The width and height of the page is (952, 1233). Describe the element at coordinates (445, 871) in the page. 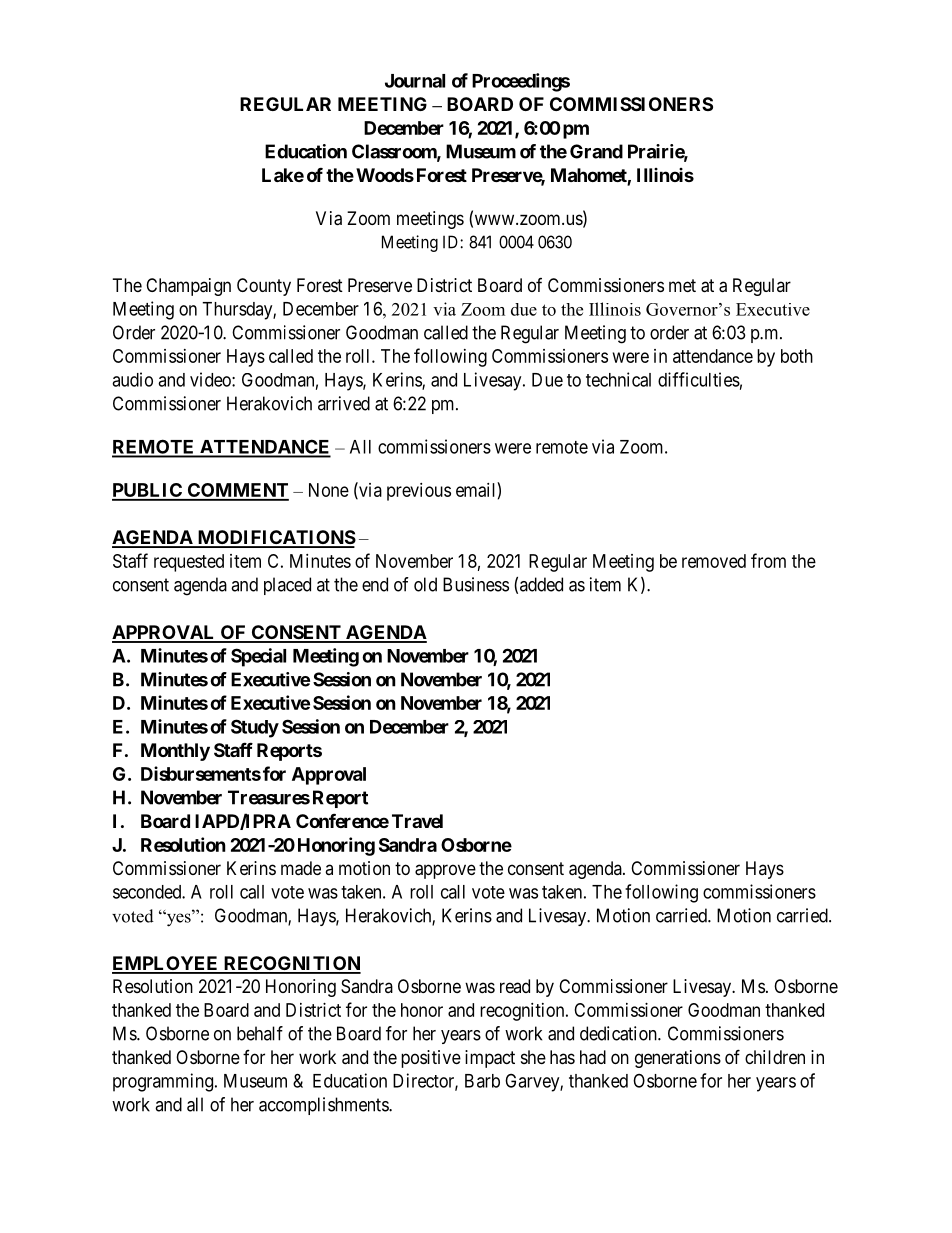

I see `approve` at that location.
